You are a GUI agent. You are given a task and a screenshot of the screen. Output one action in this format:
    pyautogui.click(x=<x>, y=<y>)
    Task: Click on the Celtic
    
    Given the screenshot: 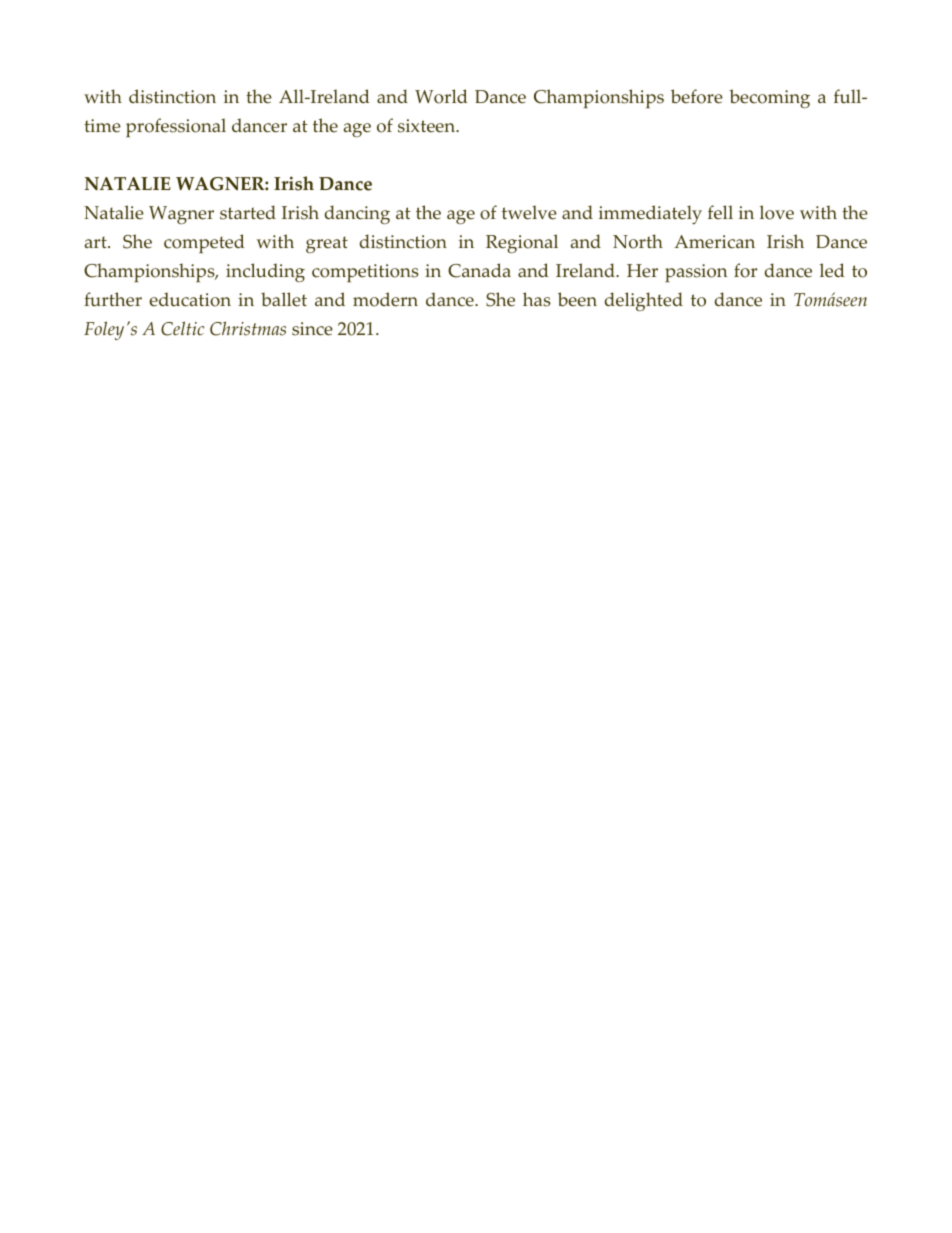 What is the action you would take?
    pyautogui.click(x=182, y=328)
